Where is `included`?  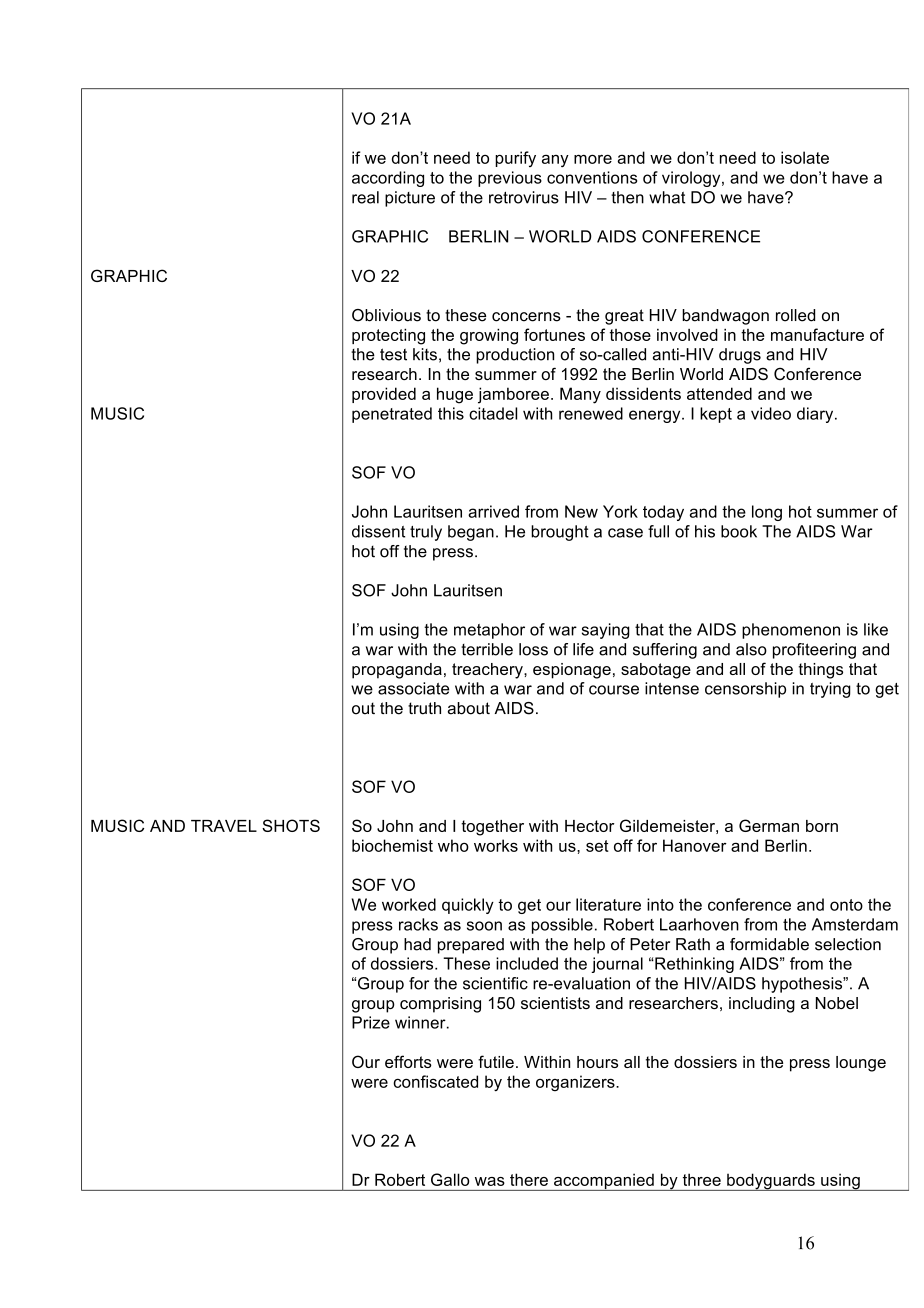 included is located at coordinates (527, 963).
